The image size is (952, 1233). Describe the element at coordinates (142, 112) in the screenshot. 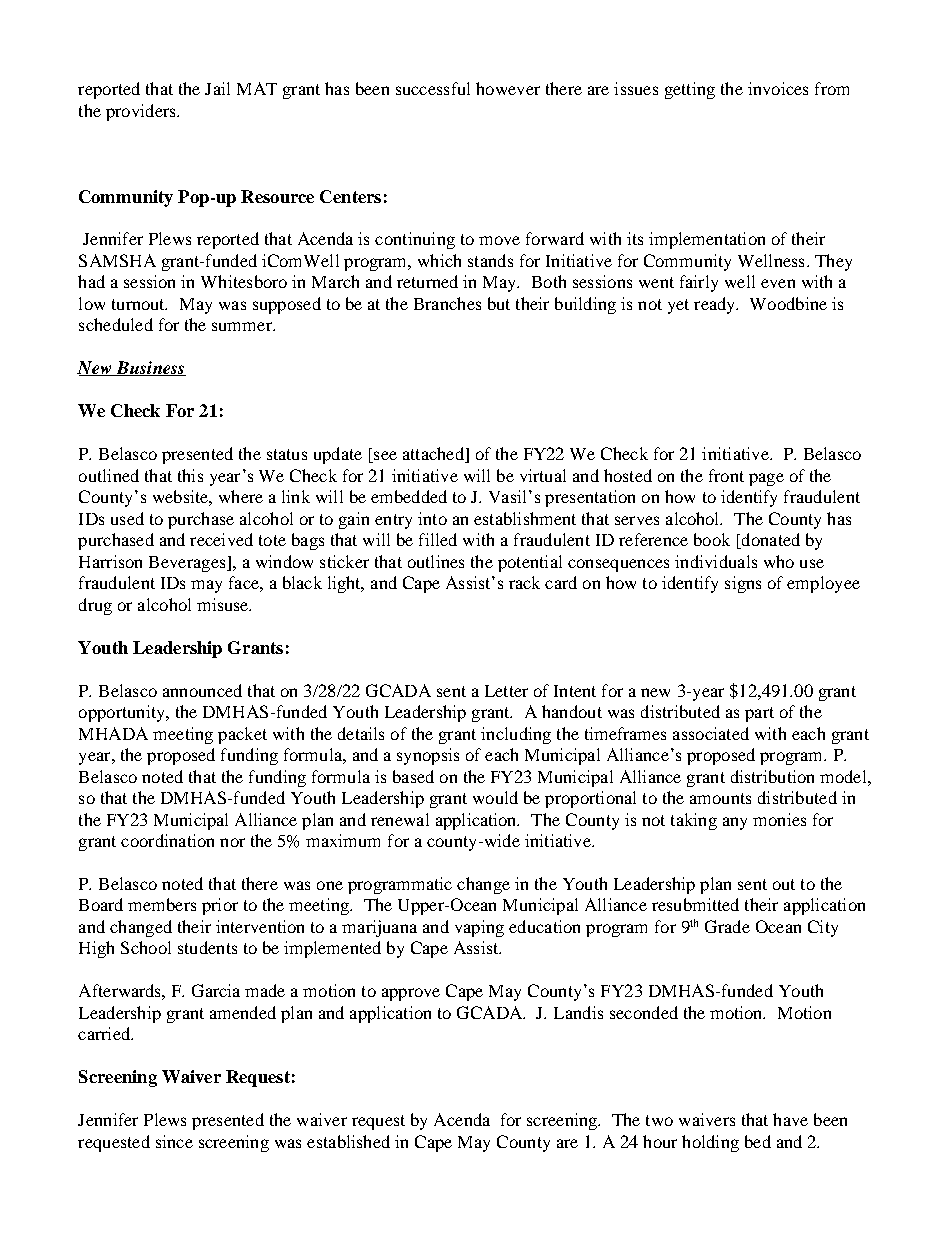

I see `providers` at that location.
